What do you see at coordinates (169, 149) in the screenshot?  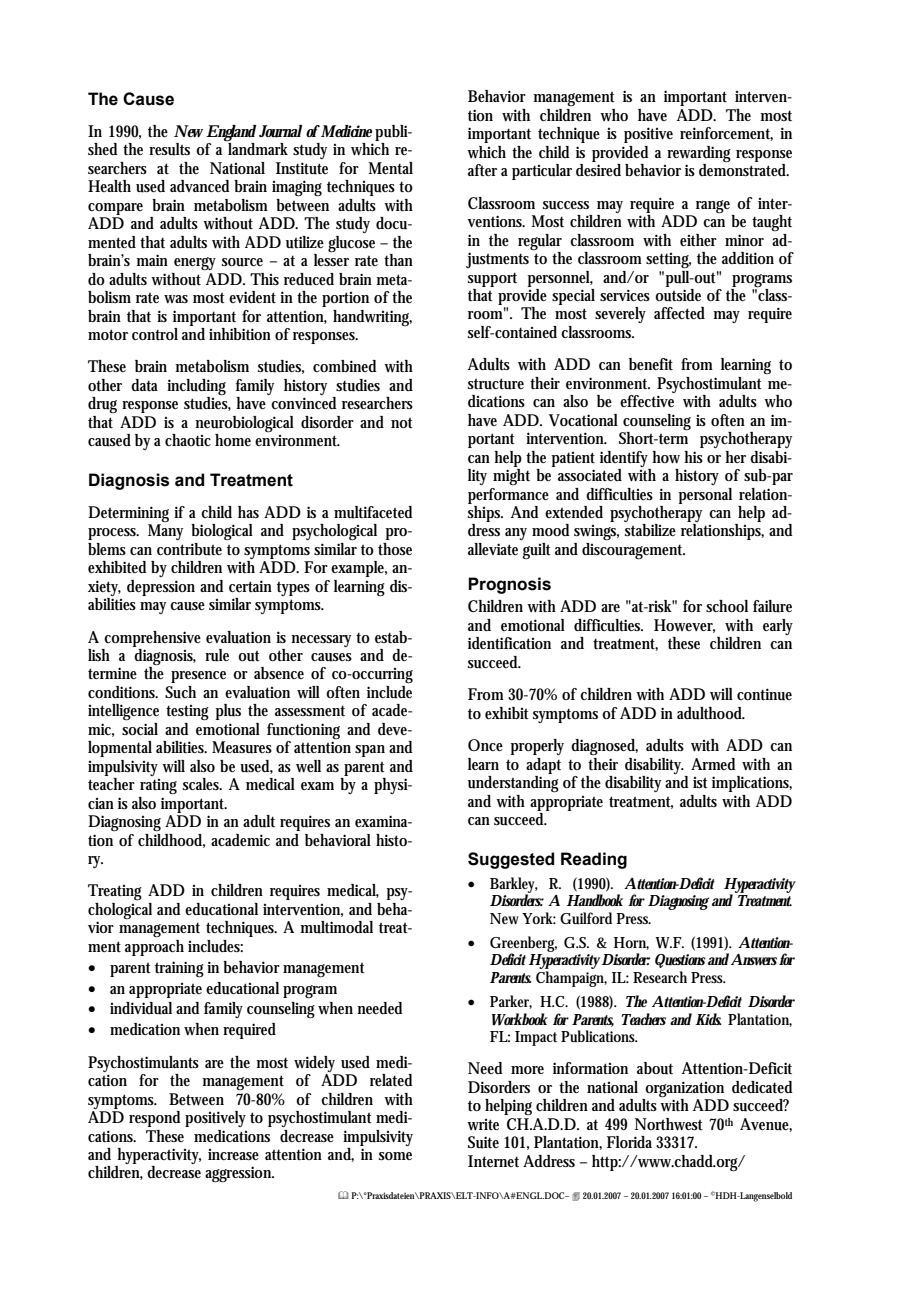 I see `results` at bounding box center [169, 149].
